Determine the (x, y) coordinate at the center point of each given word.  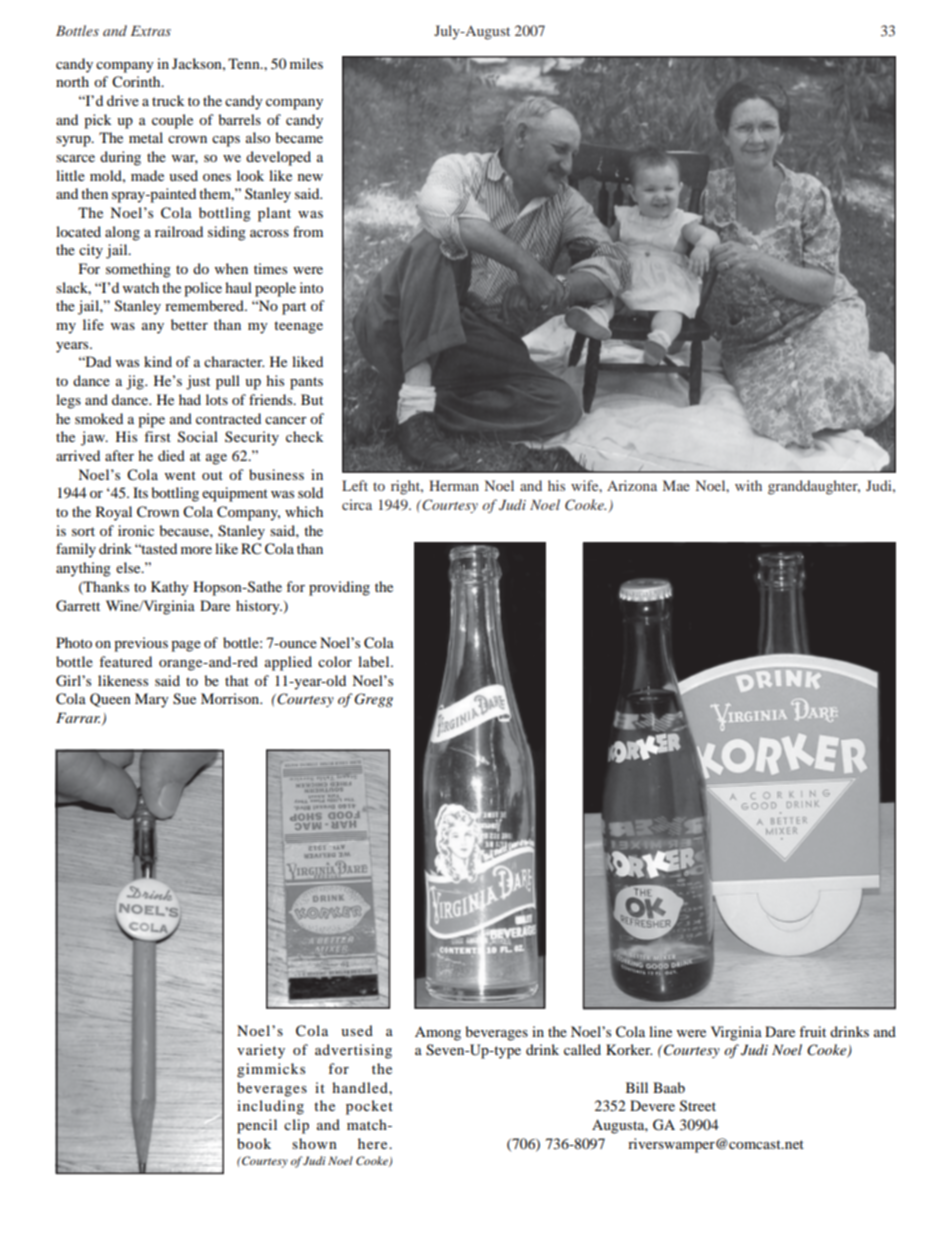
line (660, 1031)
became (299, 137)
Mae (676, 485)
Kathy (170, 588)
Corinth (137, 82)
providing (339, 588)
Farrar (78, 717)
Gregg (373, 700)
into (311, 287)
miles (306, 63)
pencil (257, 1126)
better (189, 324)
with (748, 485)
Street (698, 1106)
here (374, 1143)
